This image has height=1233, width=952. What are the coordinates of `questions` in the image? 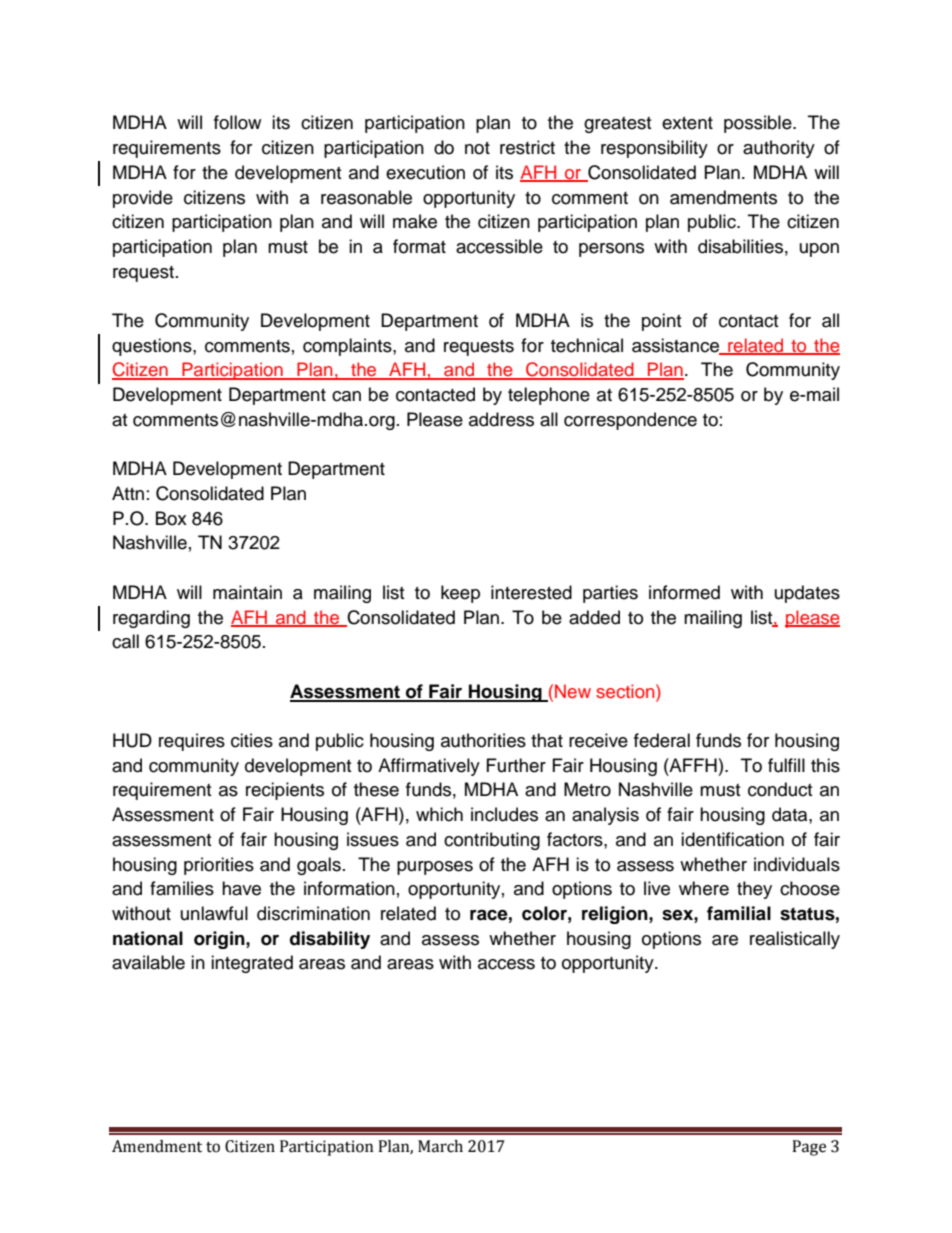 It's located at (153, 347).
